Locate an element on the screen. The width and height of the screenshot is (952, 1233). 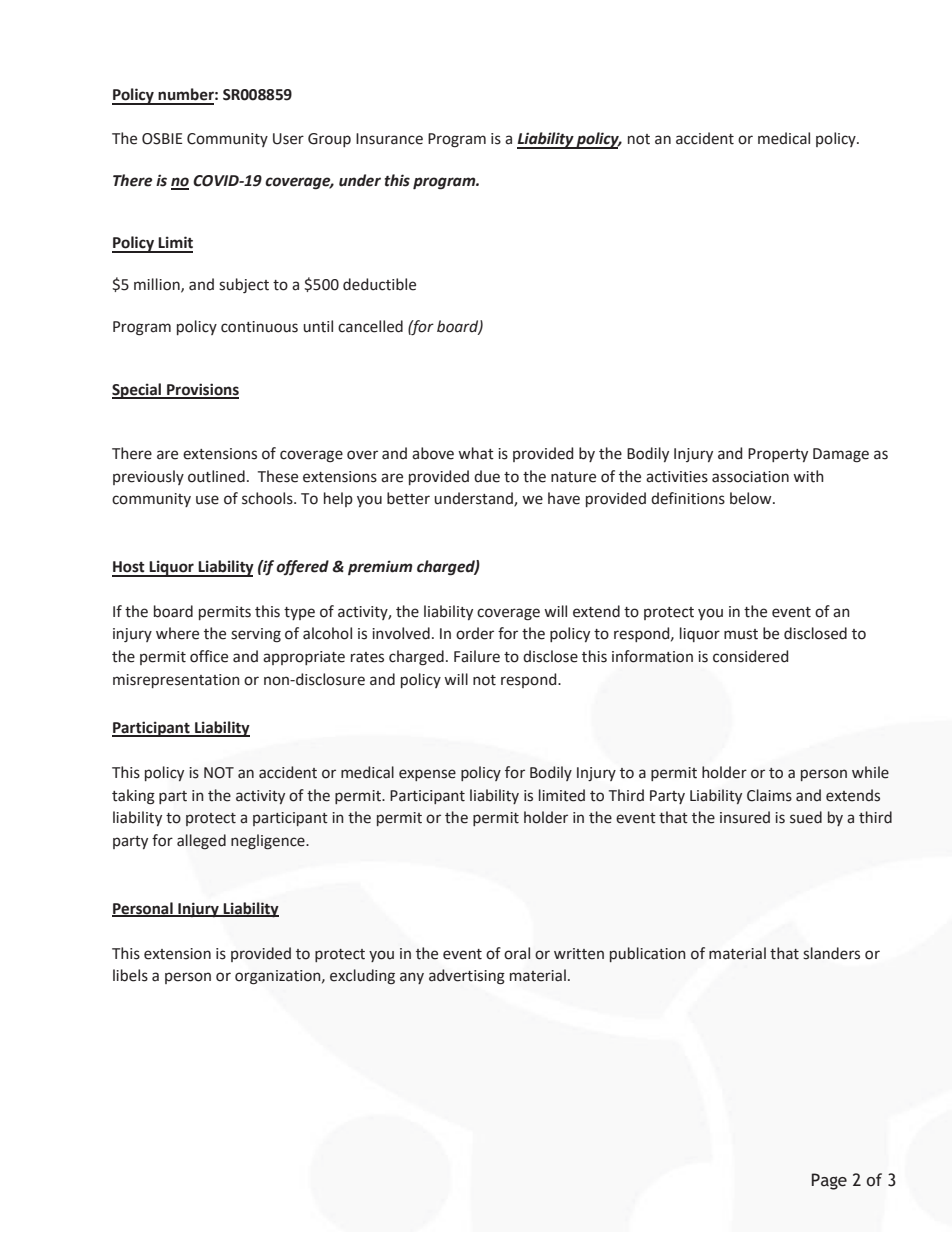
Insurance is located at coordinates (389, 139).
